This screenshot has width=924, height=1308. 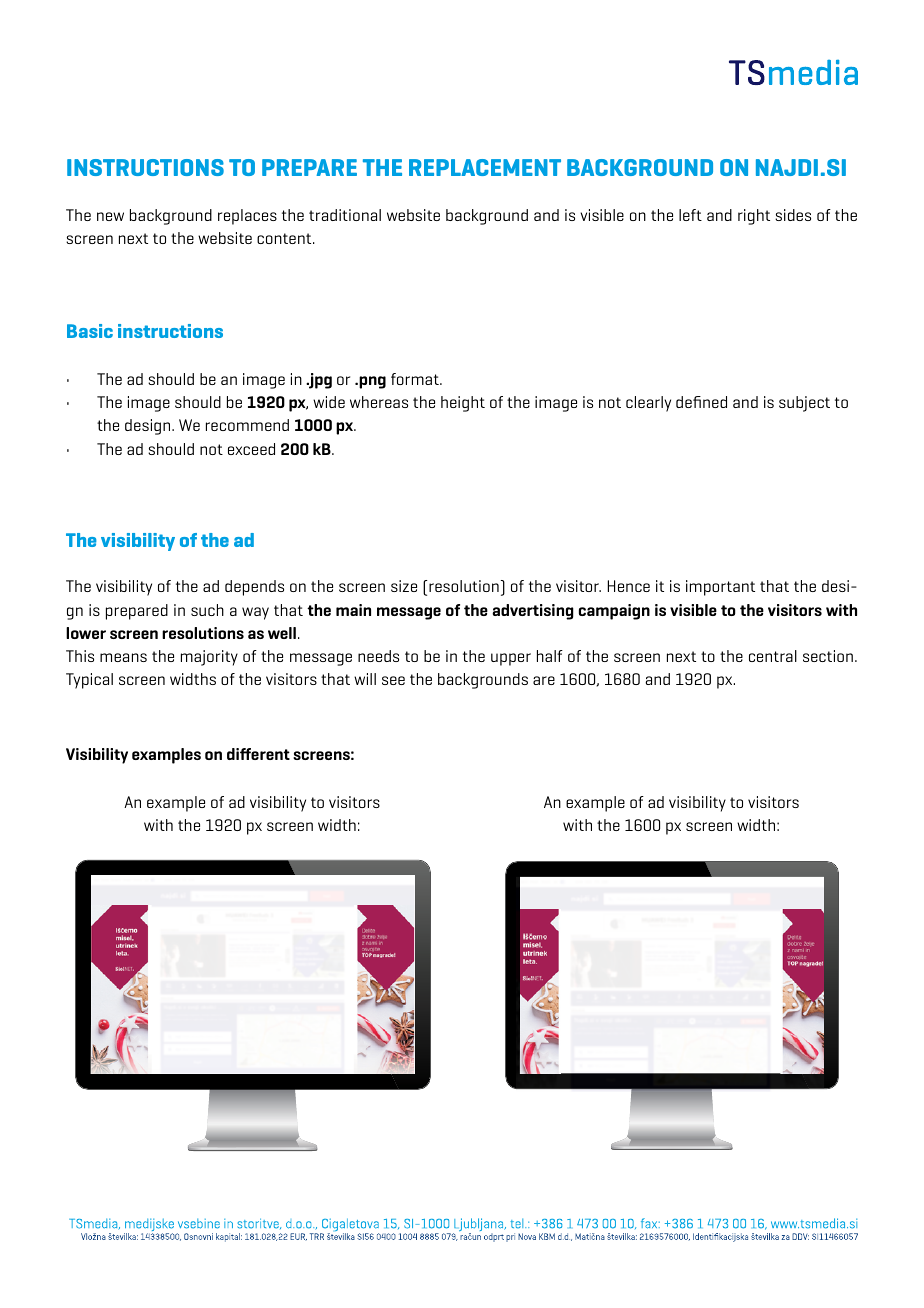 What do you see at coordinates (254, 588) in the screenshot?
I see `depends` at bounding box center [254, 588].
